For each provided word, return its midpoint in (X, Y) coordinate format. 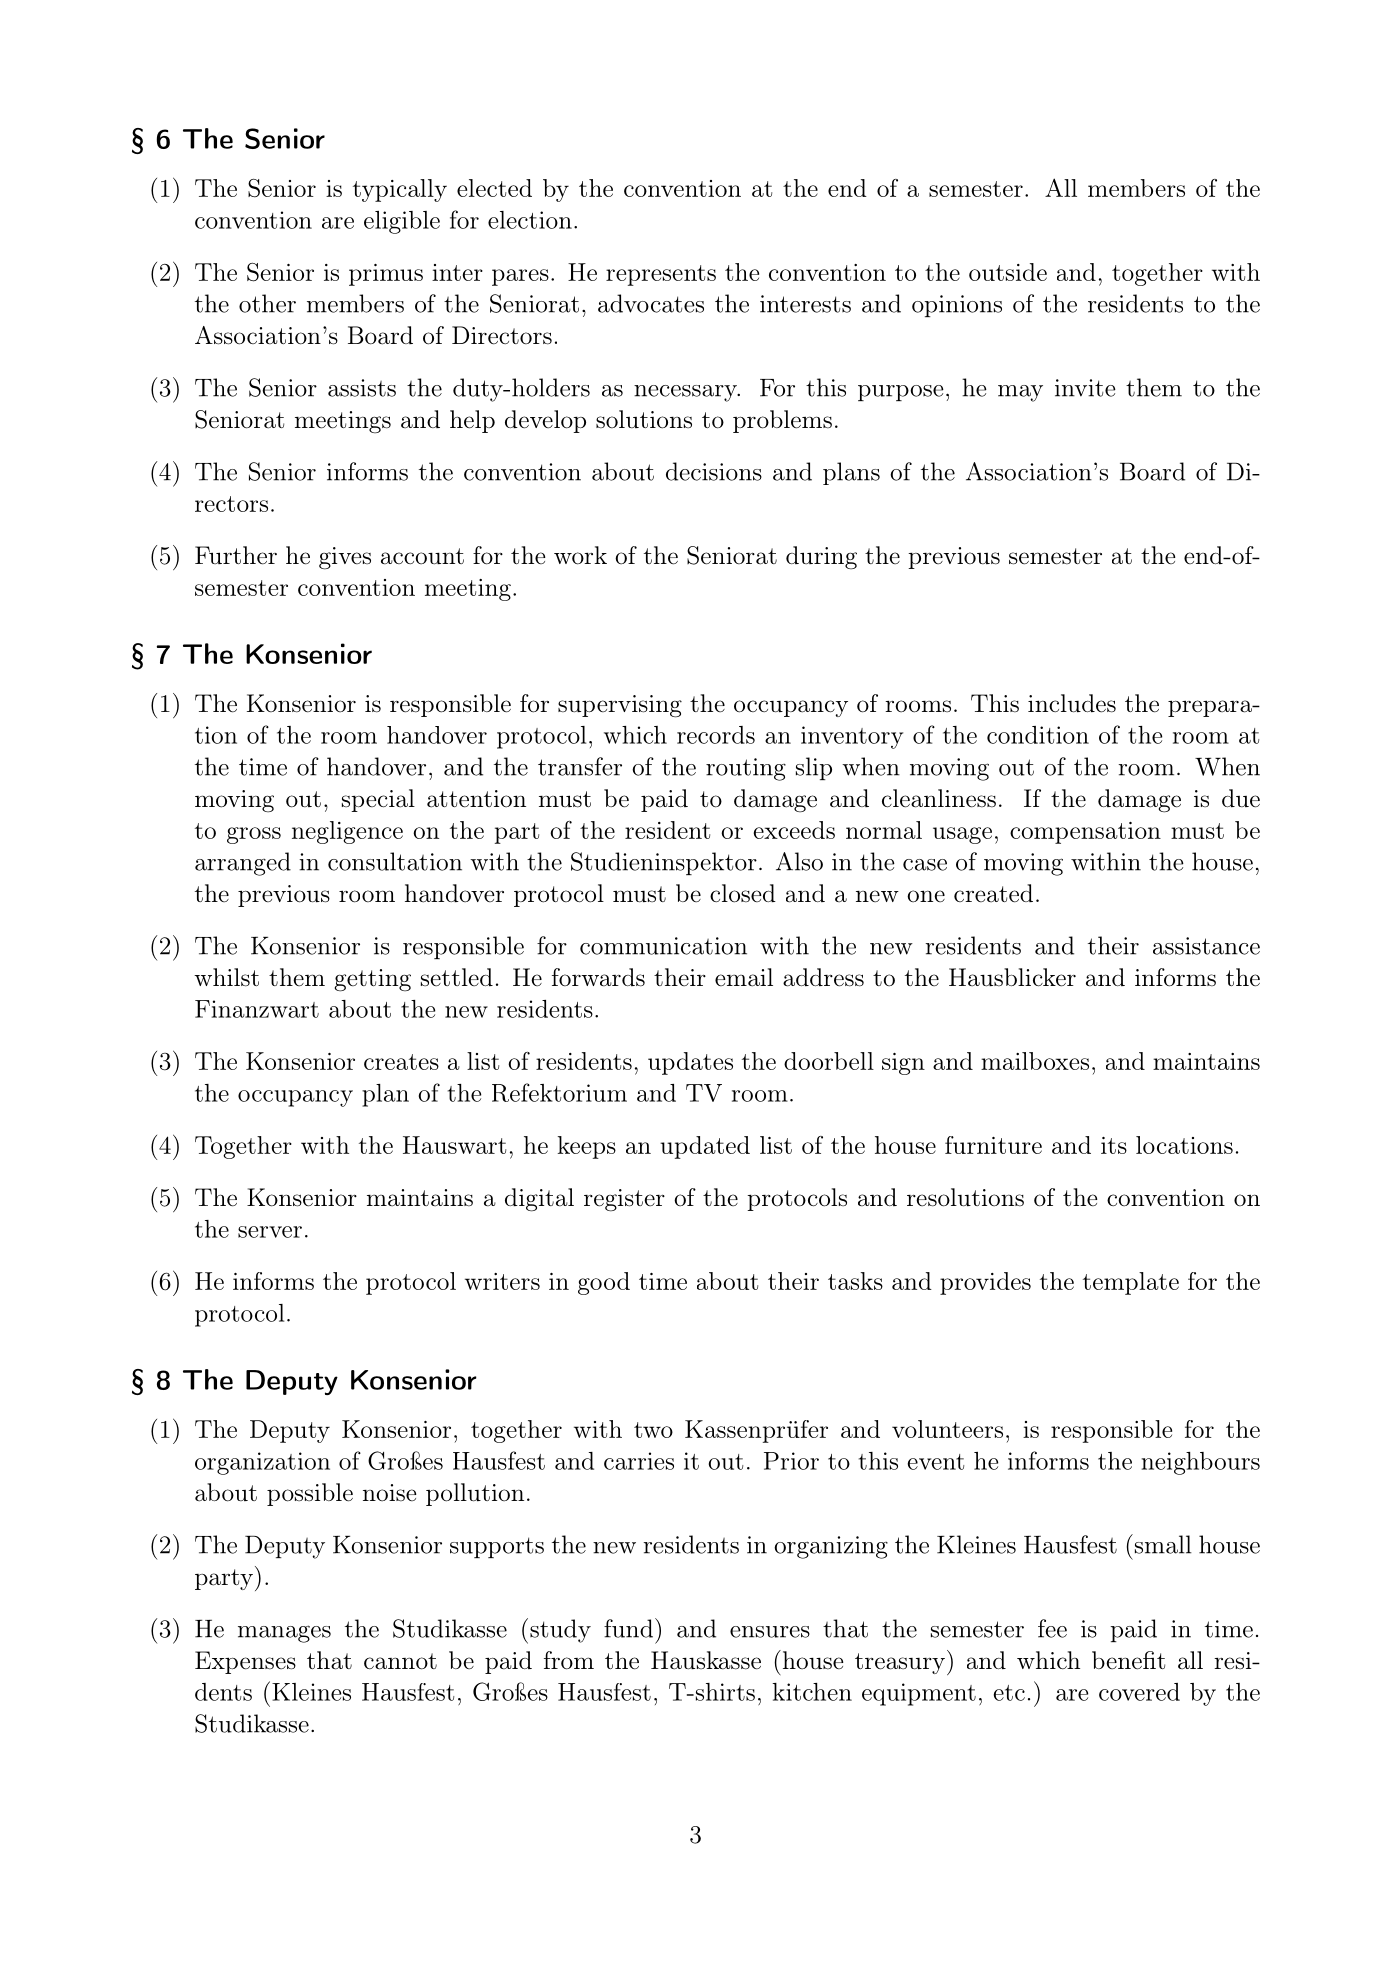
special (378, 800)
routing (746, 769)
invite (1085, 388)
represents (661, 275)
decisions (714, 471)
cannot (400, 1661)
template (1131, 1283)
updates (690, 1063)
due (1241, 798)
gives (345, 558)
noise (390, 1493)
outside (1008, 272)
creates (401, 1062)
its (1114, 1145)
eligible (402, 222)
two (653, 1430)
